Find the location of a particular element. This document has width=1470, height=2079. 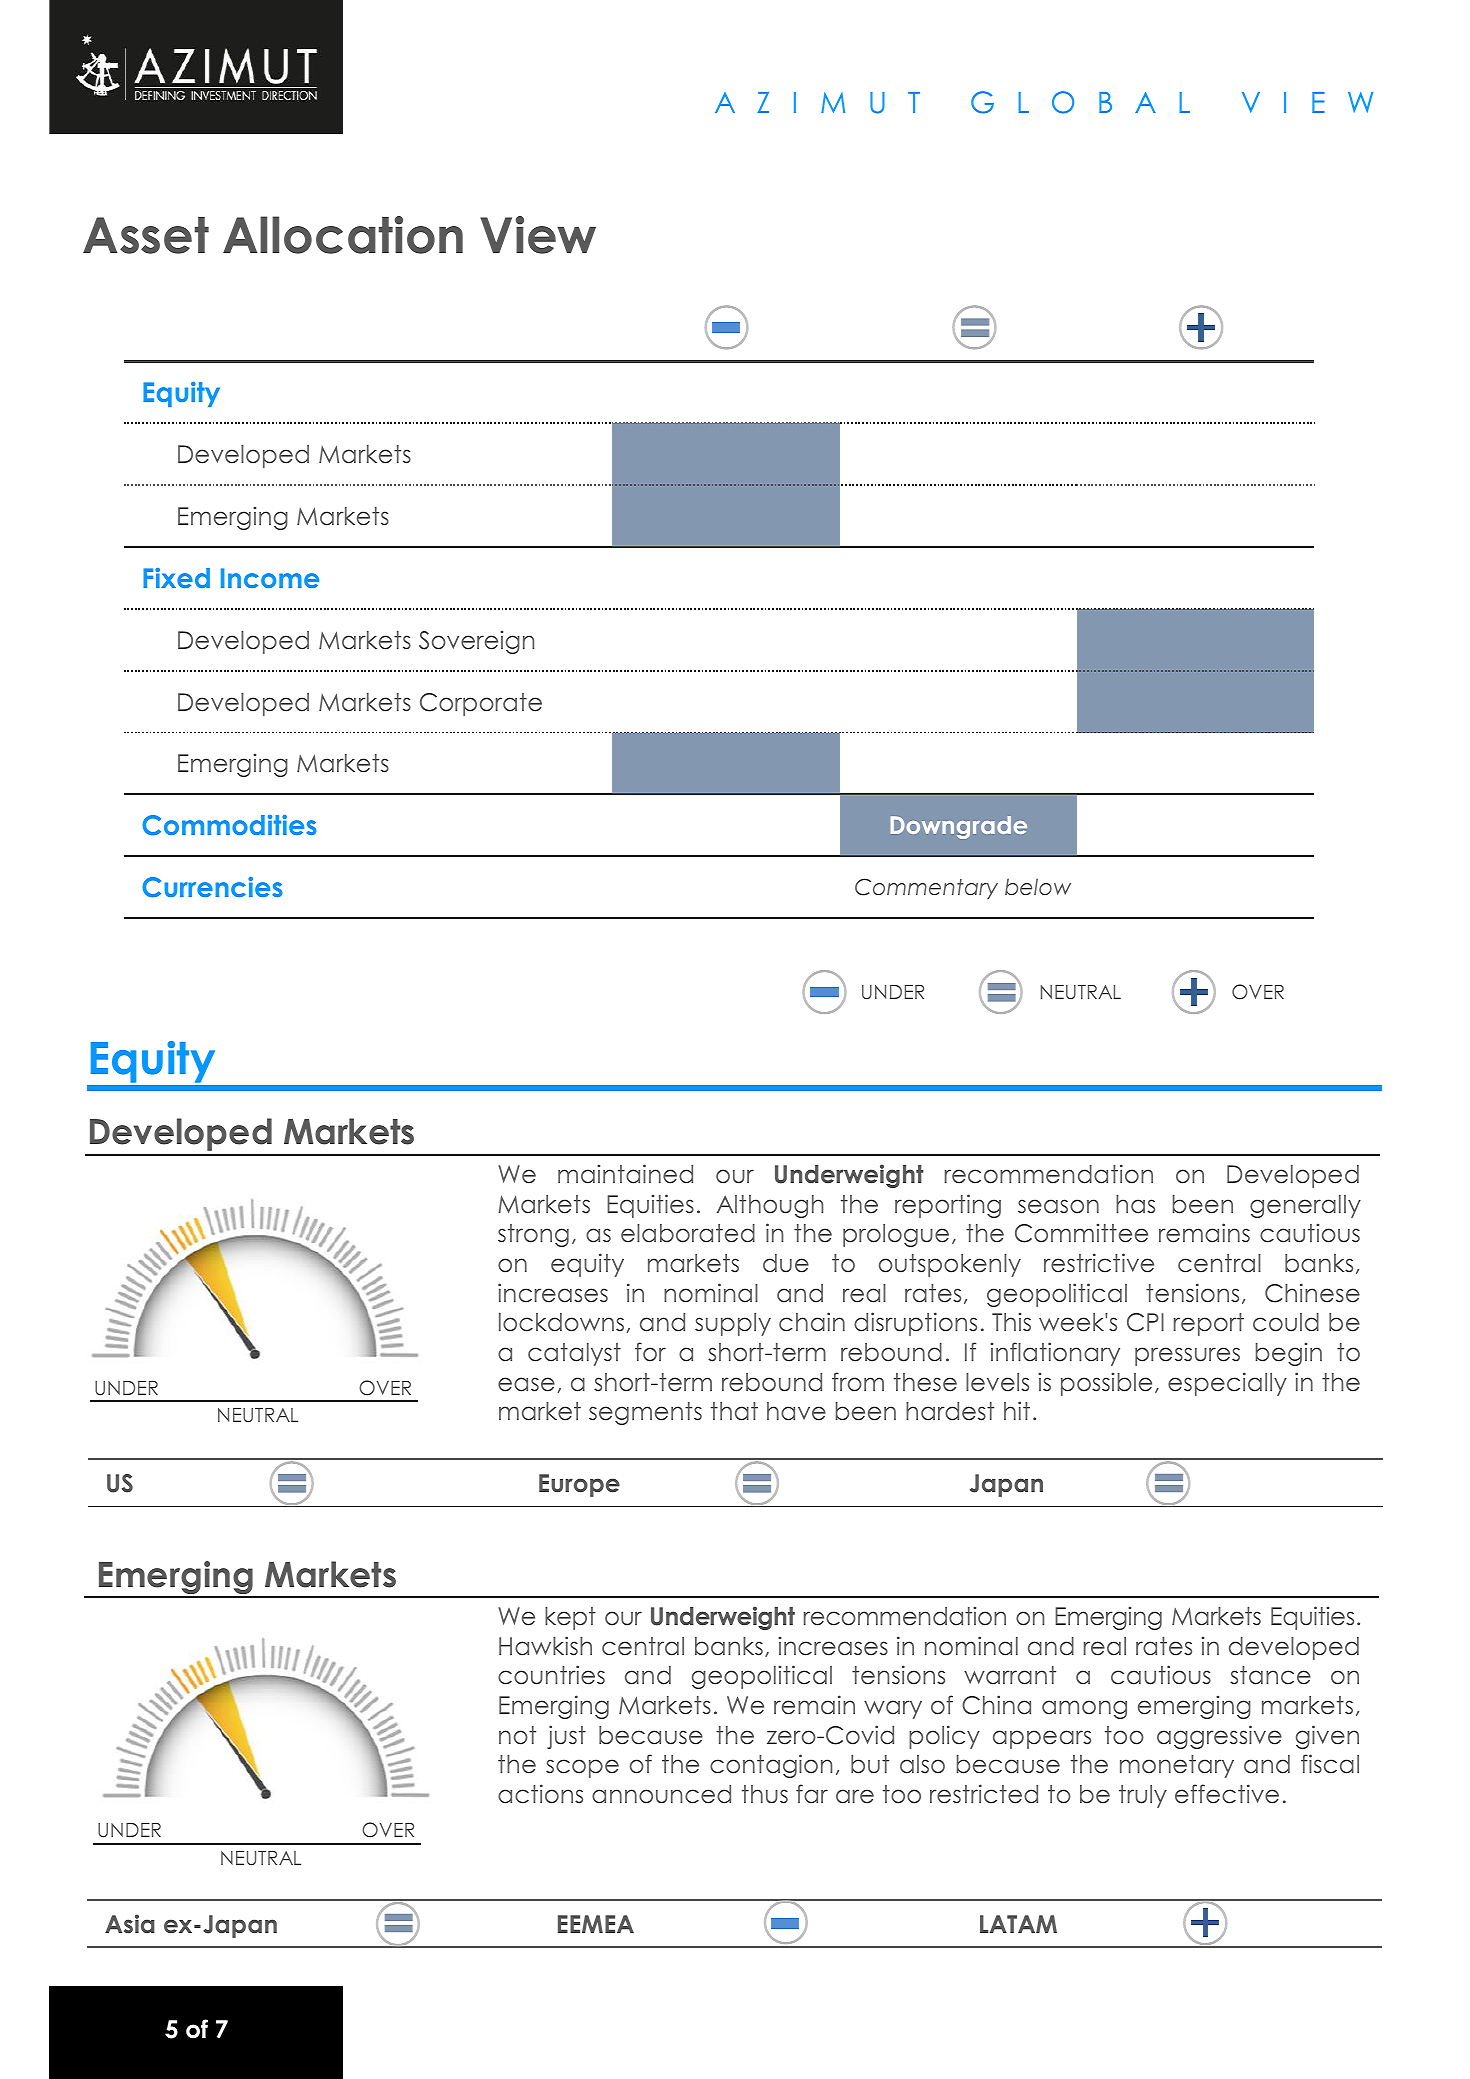

below is located at coordinates (1038, 886).
